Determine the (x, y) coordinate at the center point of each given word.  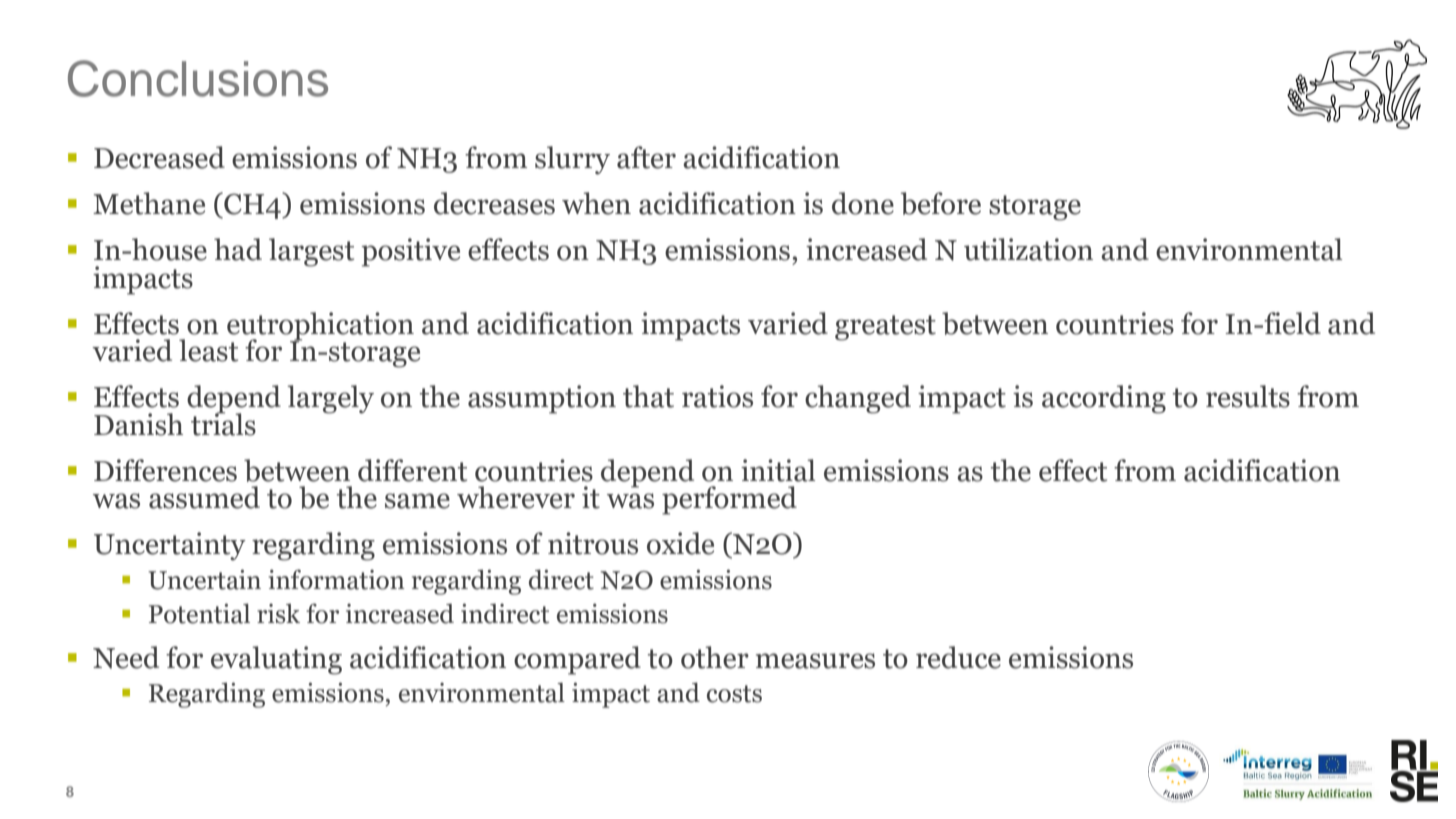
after (646, 157)
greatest (885, 328)
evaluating (276, 660)
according (1104, 399)
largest (311, 252)
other (715, 657)
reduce (958, 657)
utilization (1028, 249)
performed (729, 500)
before (941, 203)
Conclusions (198, 78)
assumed (204, 497)
